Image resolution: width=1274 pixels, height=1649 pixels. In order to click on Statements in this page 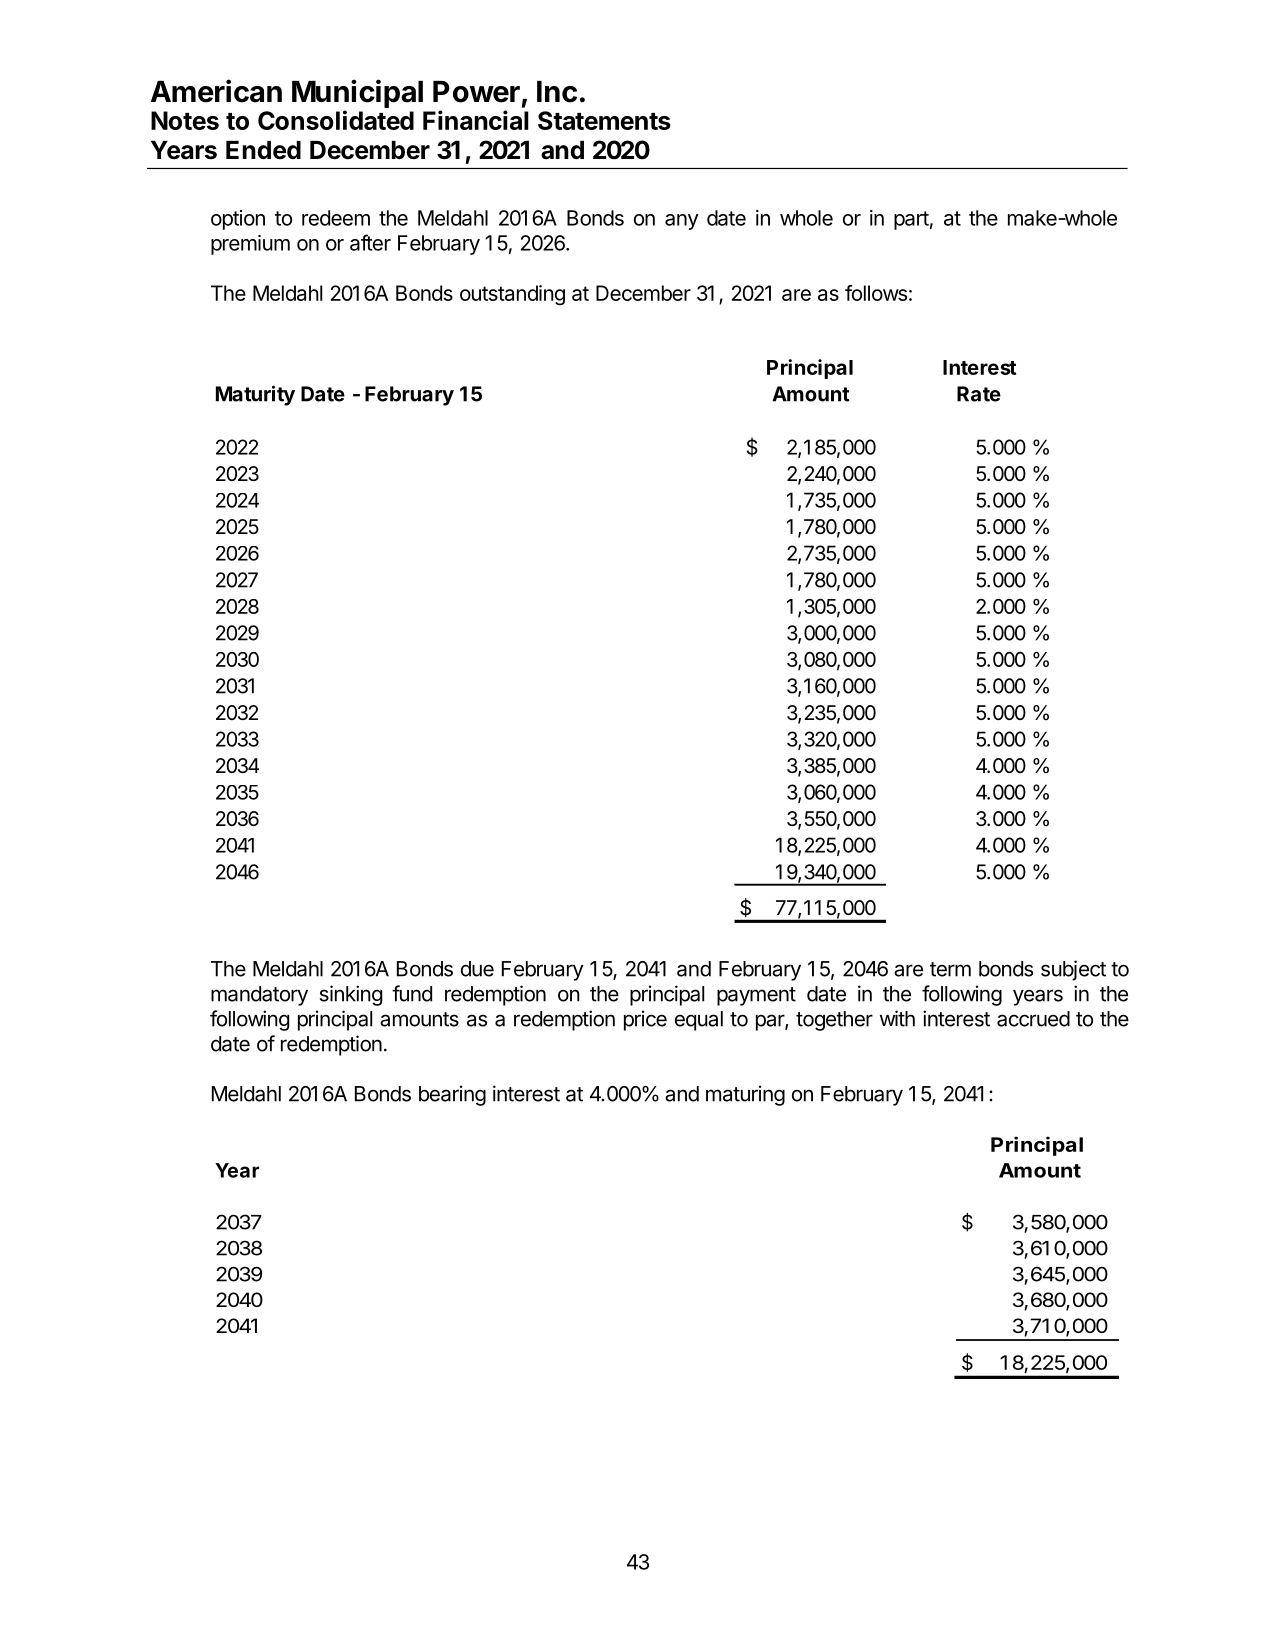, I will do `click(604, 120)`.
